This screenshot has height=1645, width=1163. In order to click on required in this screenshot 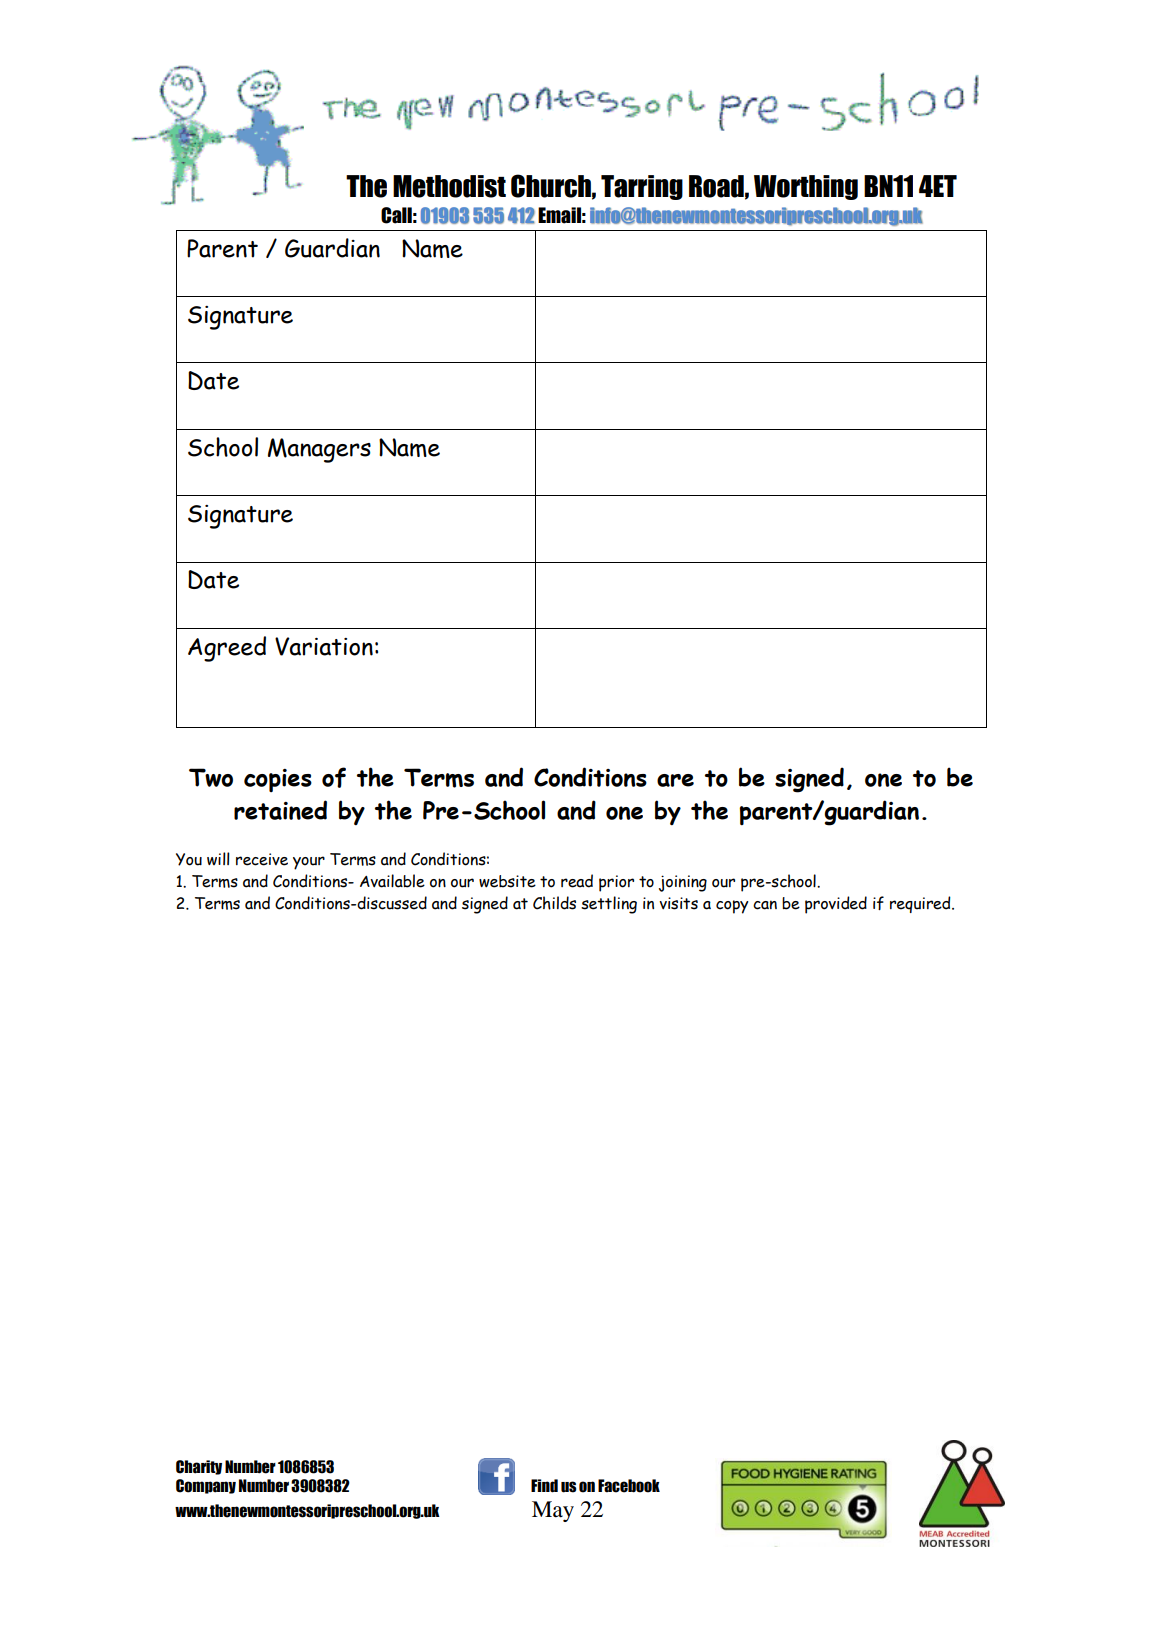, I will do `click(921, 904)`.
